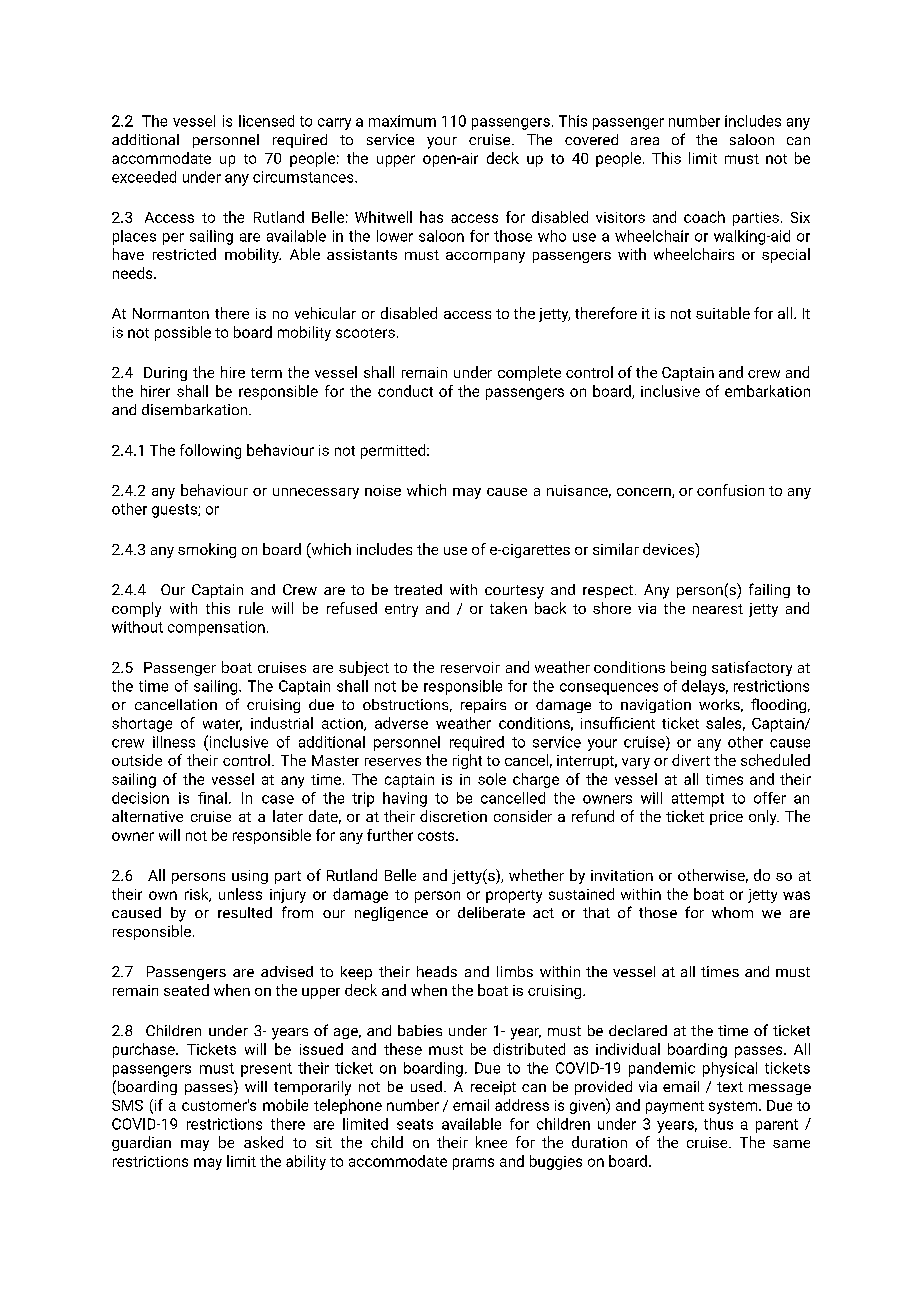  Describe the element at coordinates (418, 589) in the document. I see `treated` at that location.
